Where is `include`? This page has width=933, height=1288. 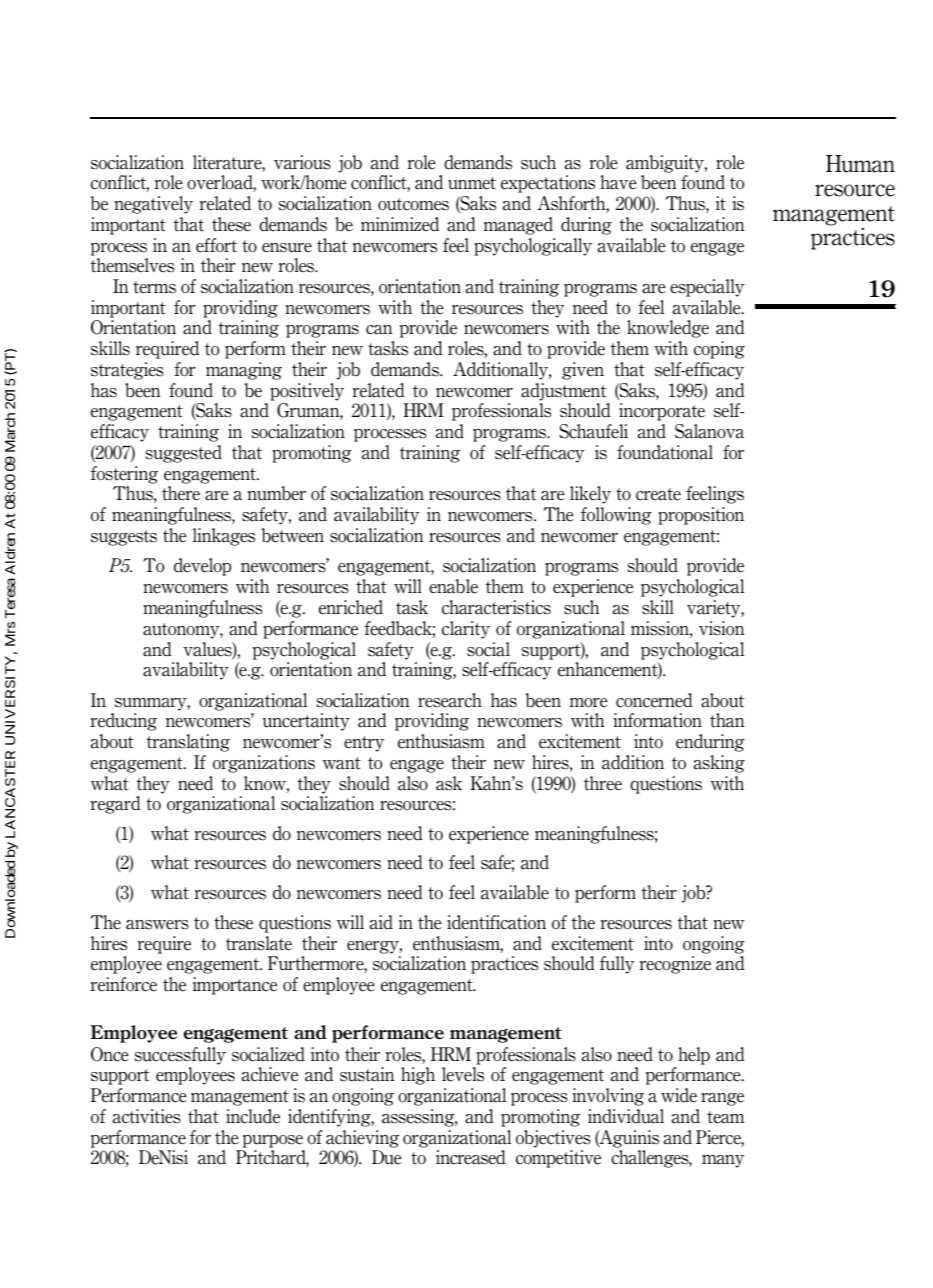
include is located at coordinates (253, 1116).
